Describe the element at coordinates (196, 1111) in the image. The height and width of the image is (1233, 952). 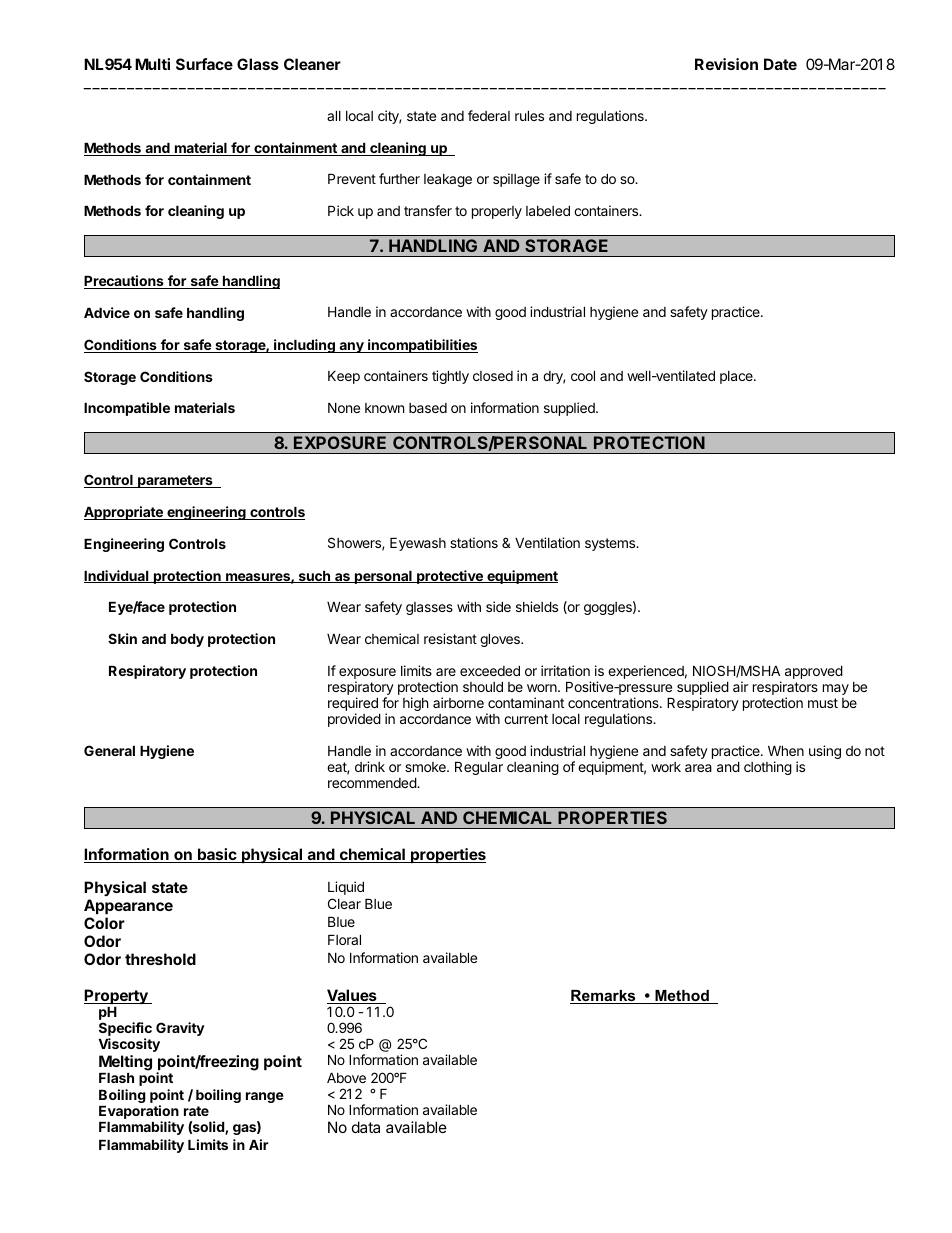
I see `rate` at that location.
